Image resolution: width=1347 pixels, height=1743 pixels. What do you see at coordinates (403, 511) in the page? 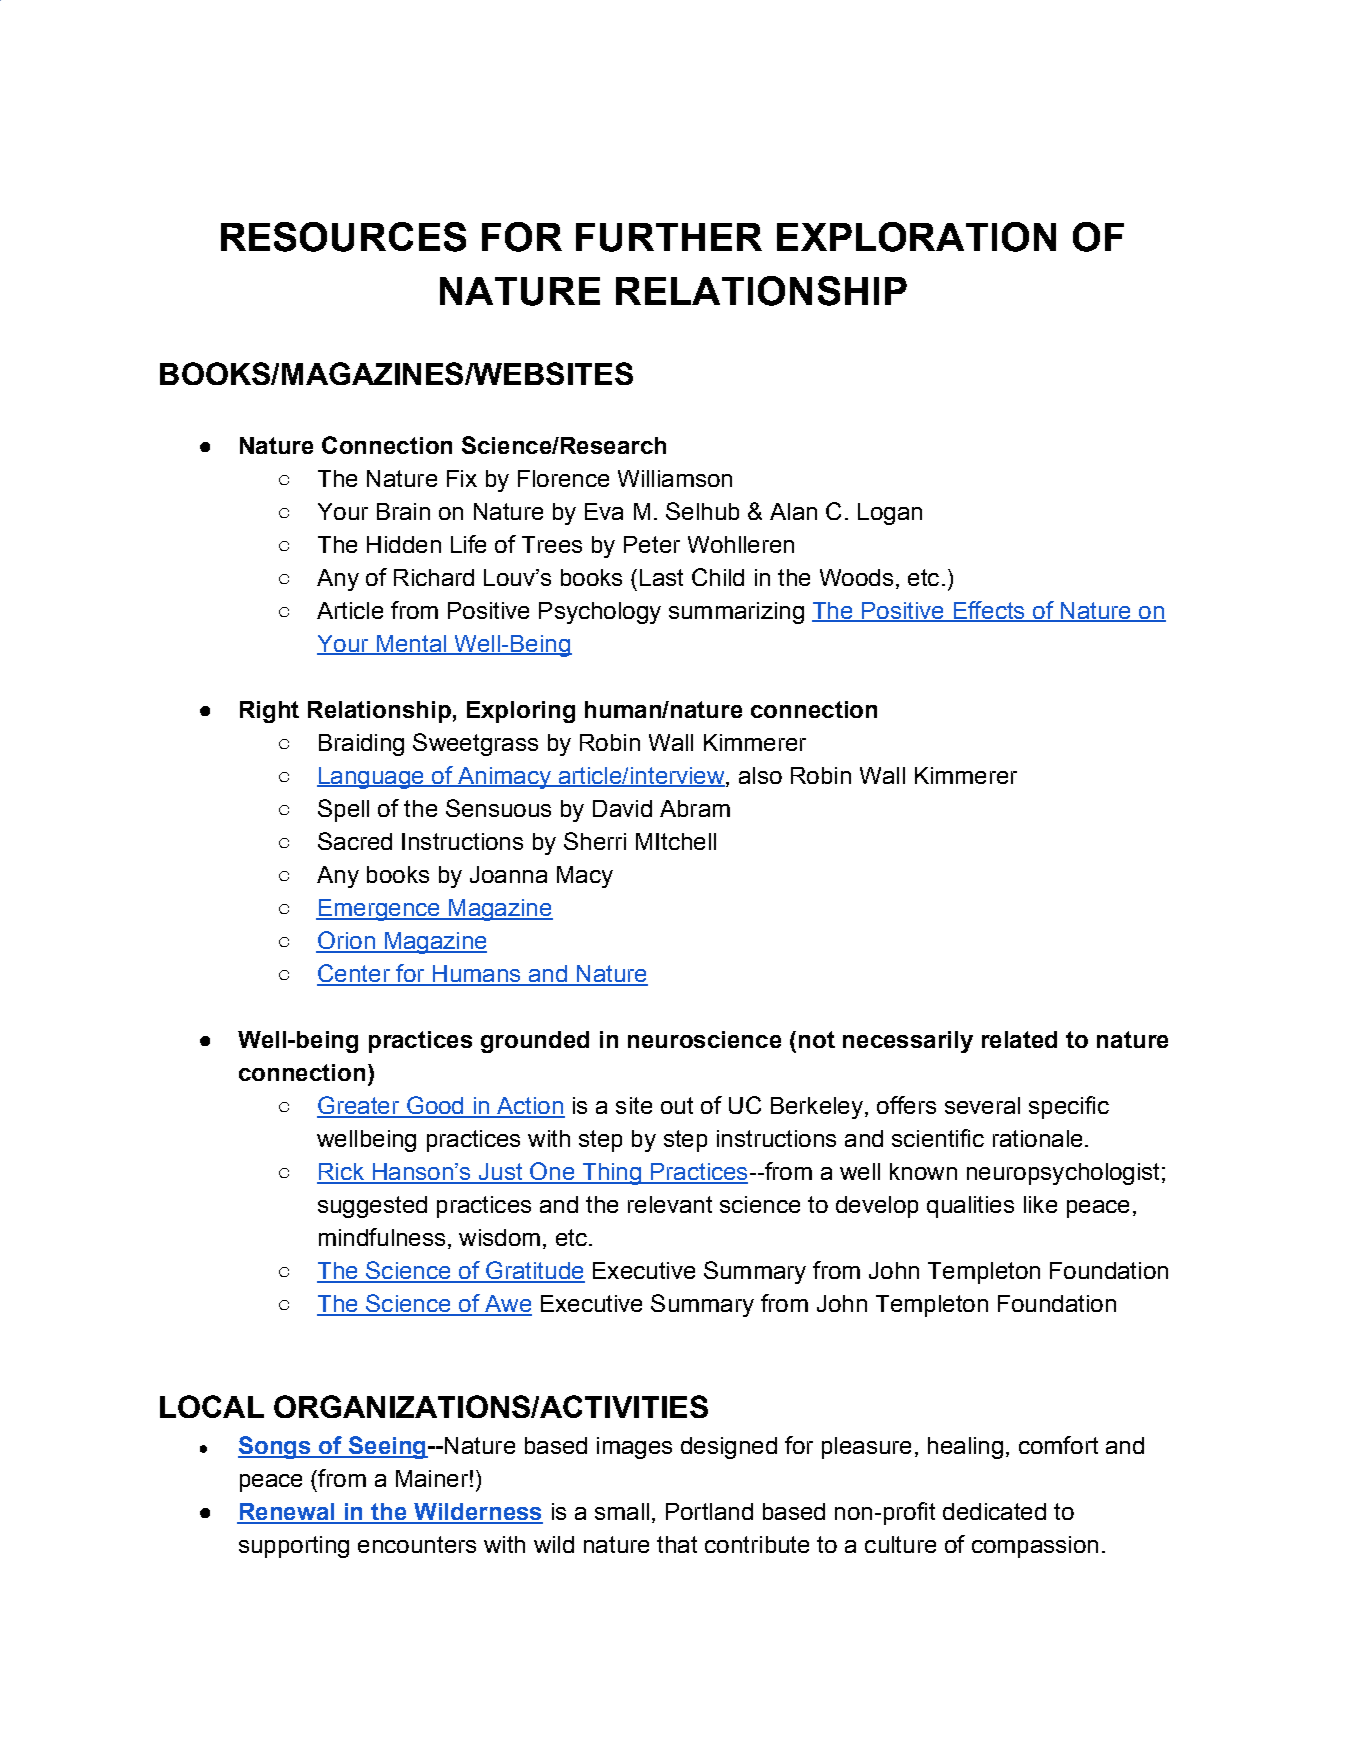
I see `Brain` at bounding box center [403, 511].
